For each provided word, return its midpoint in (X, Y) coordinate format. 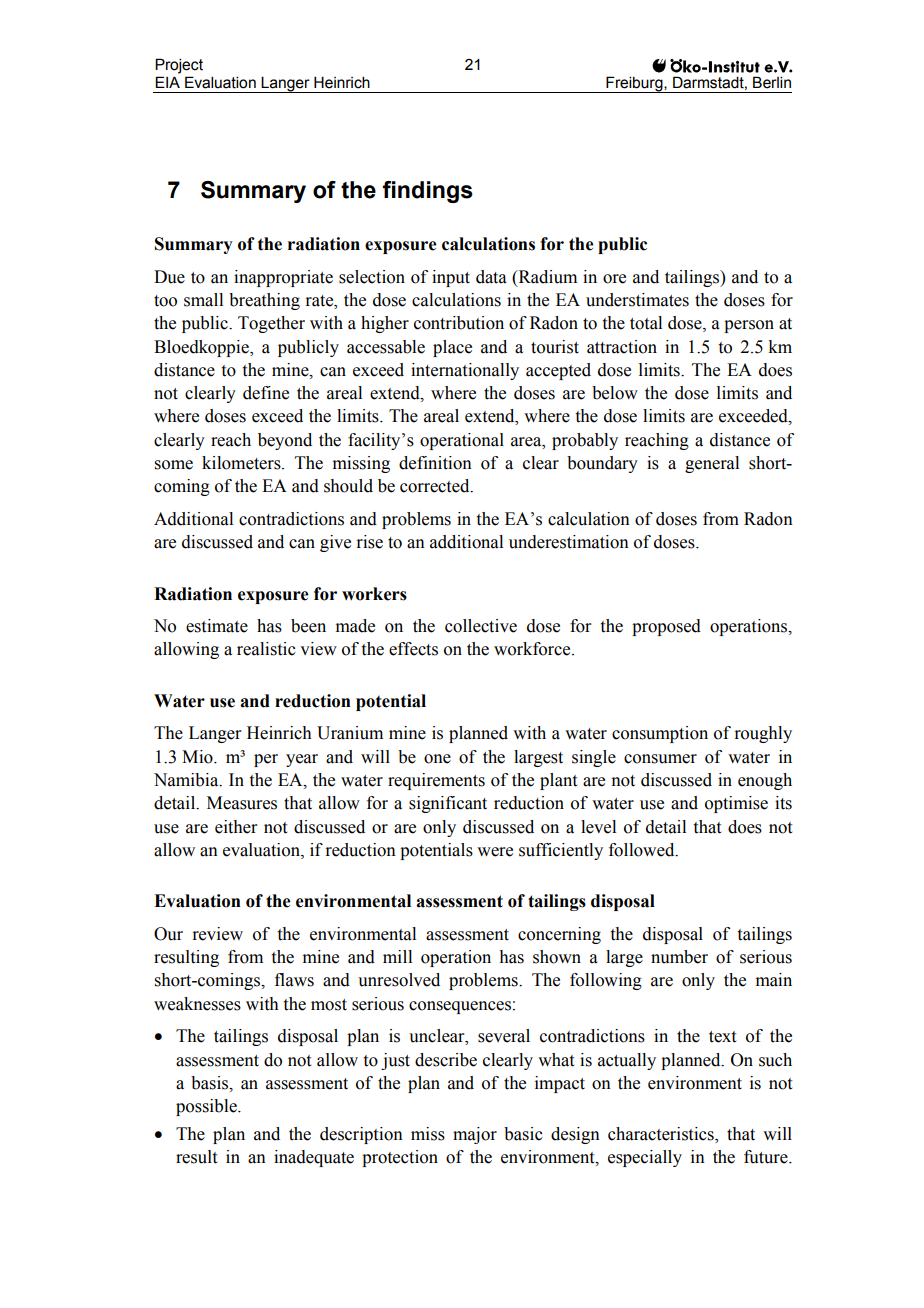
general (712, 464)
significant (448, 804)
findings (428, 192)
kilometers (242, 463)
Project (179, 66)
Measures (242, 803)
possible (207, 1107)
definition (435, 463)
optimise (736, 804)
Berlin (772, 82)
